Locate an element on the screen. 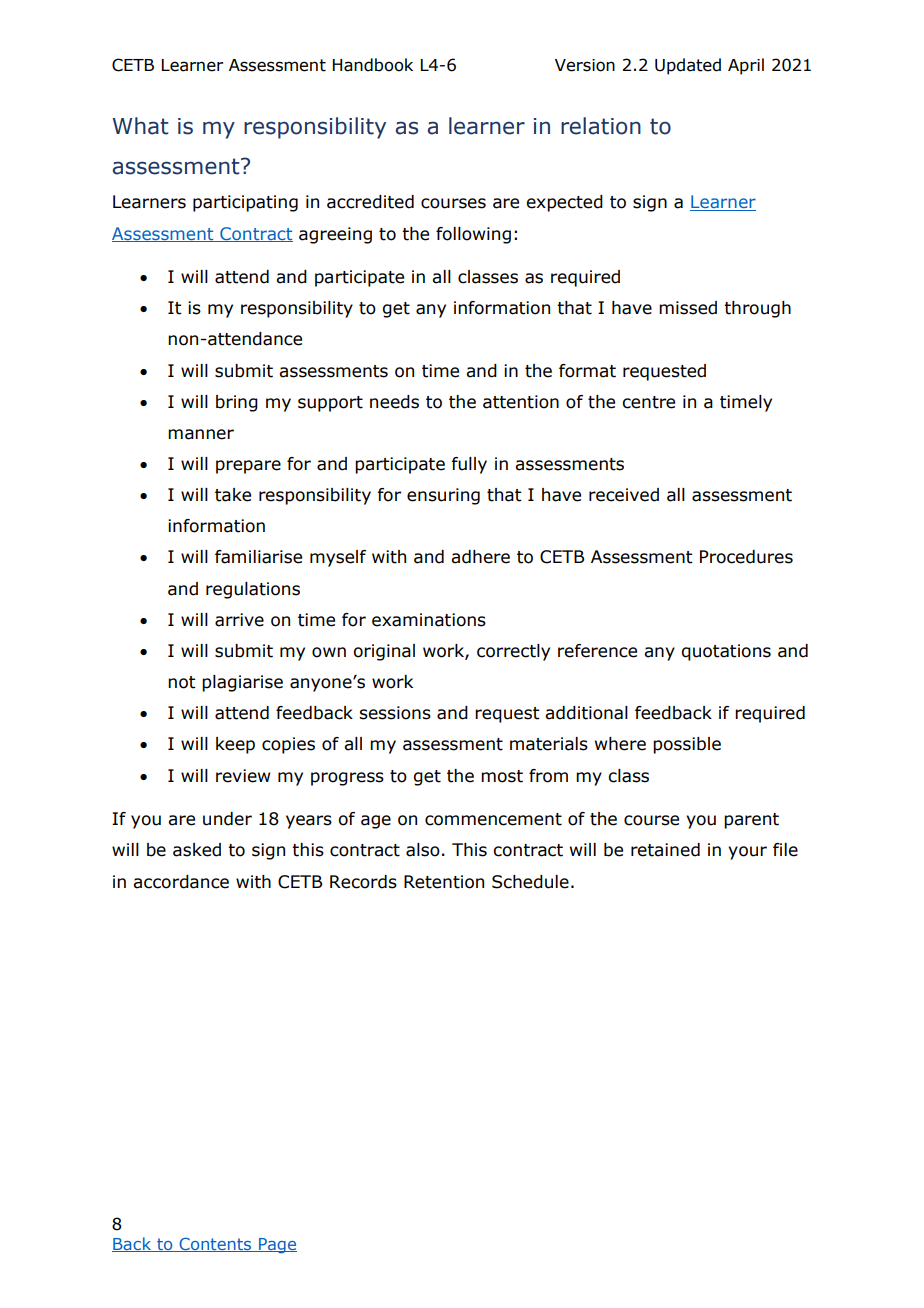 The width and height of the screenshot is (924, 1308). your is located at coordinates (747, 853).
